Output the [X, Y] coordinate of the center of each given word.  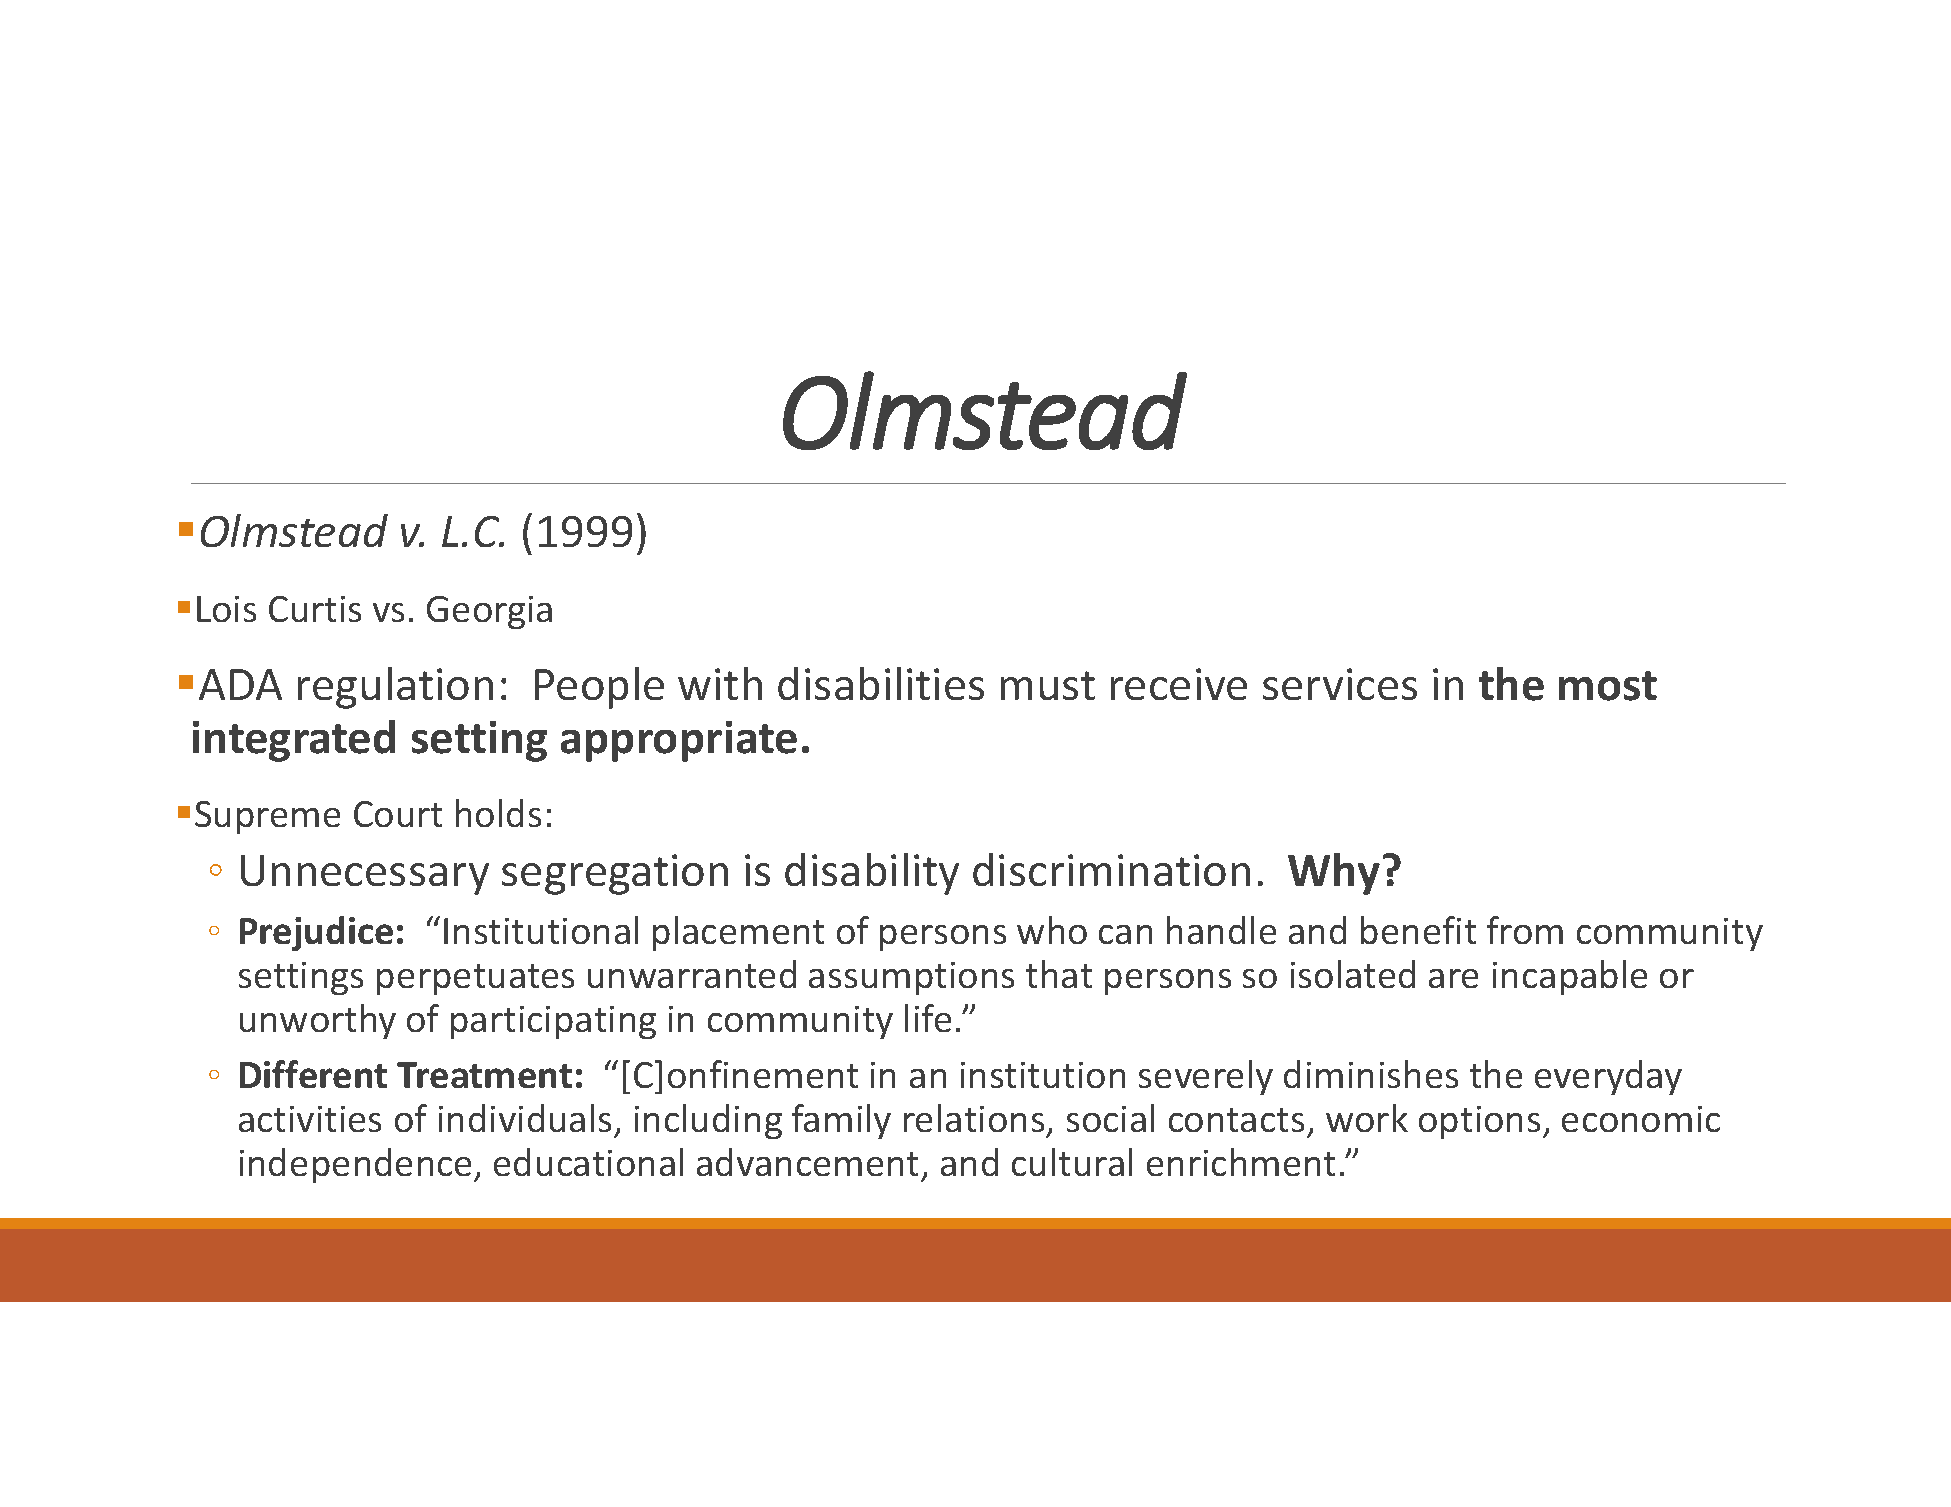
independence [355, 1165]
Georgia [489, 612]
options [1479, 1122]
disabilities [881, 683]
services [1340, 684]
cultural [1072, 1162]
